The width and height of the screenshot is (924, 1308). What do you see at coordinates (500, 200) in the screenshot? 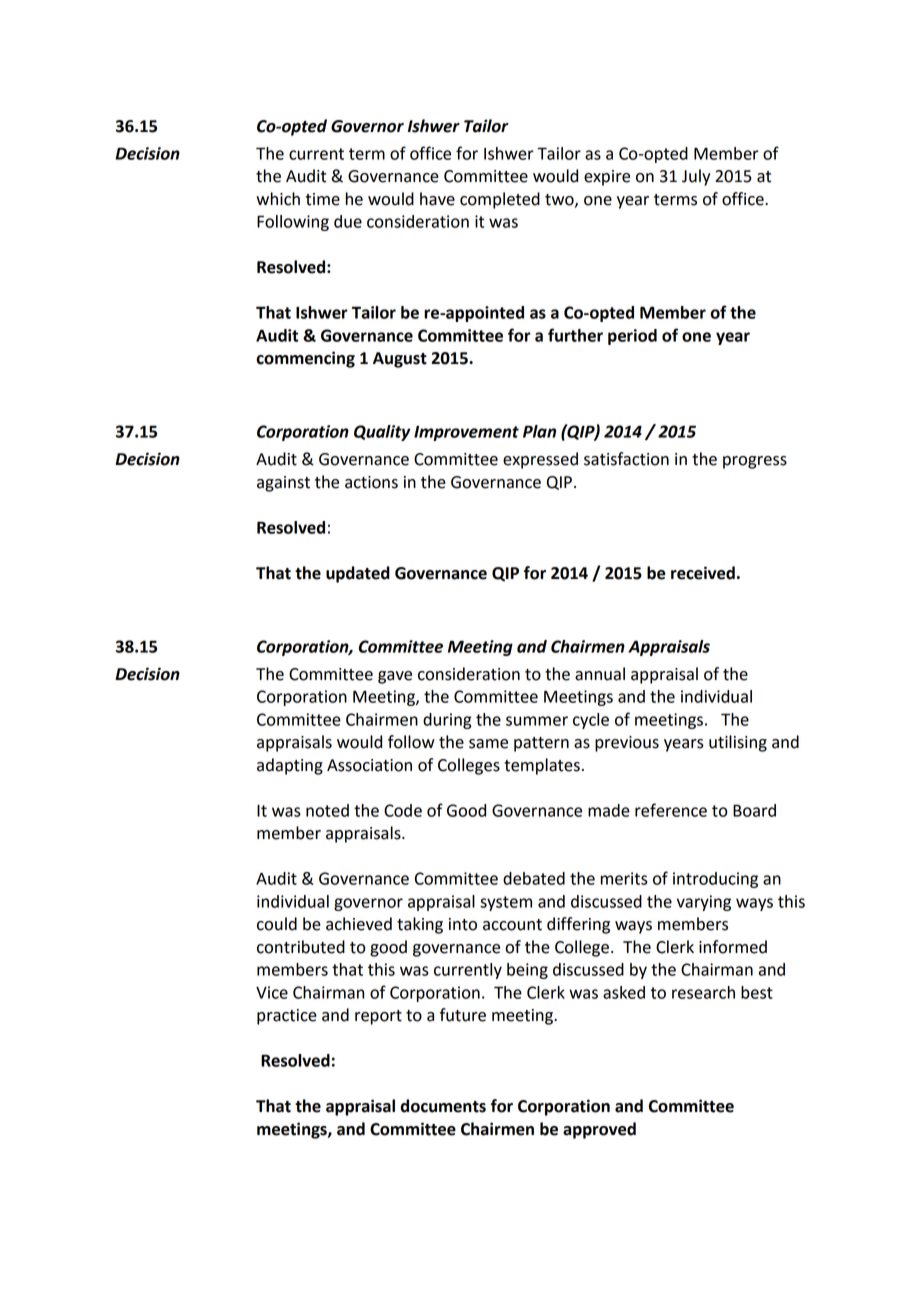
I see `completed` at bounding box center [500, 200].
